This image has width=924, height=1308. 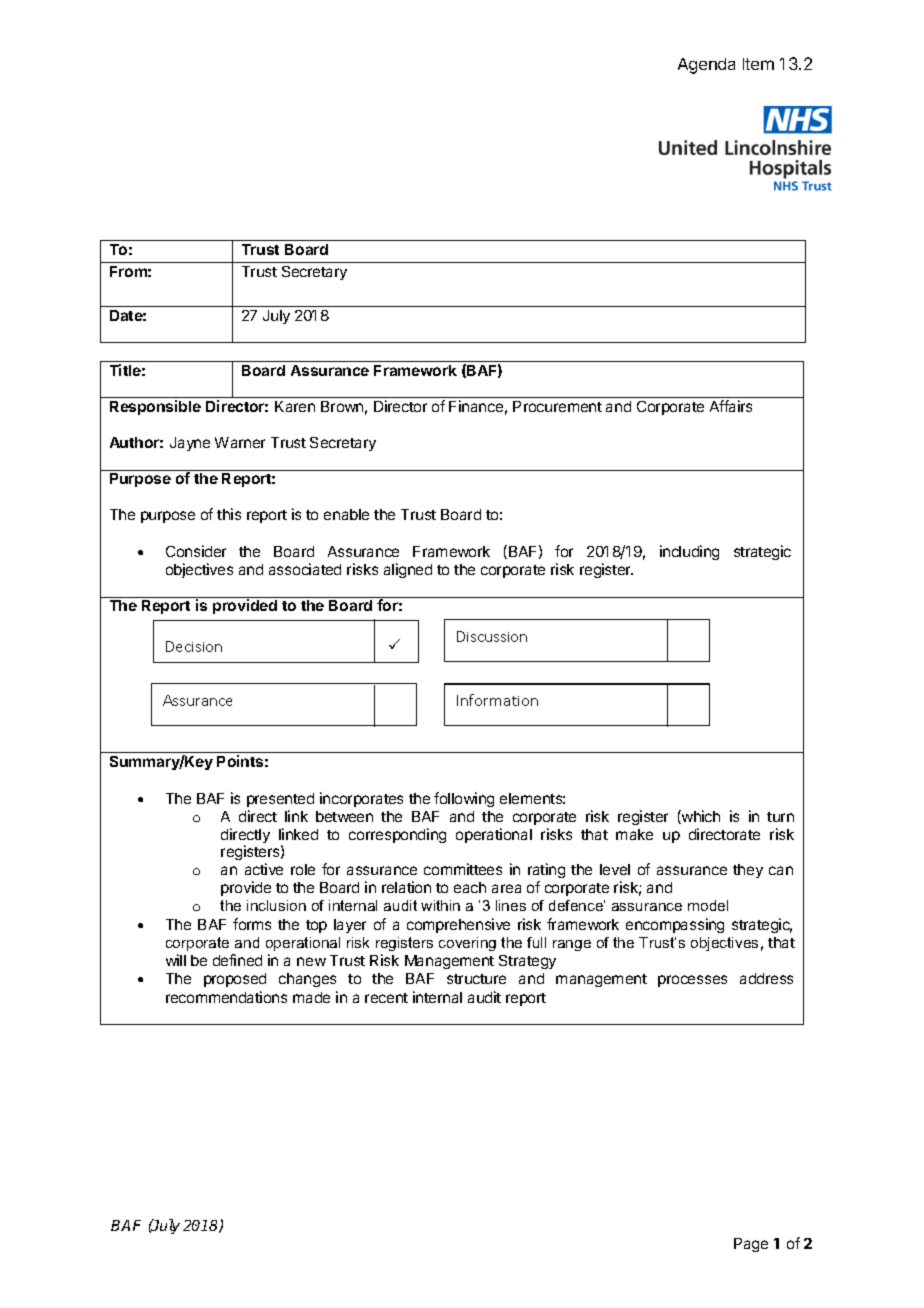 What do you see at coordinates (731, 406) in the image?
I see `Affairs` at bounding box center [731, 406].
